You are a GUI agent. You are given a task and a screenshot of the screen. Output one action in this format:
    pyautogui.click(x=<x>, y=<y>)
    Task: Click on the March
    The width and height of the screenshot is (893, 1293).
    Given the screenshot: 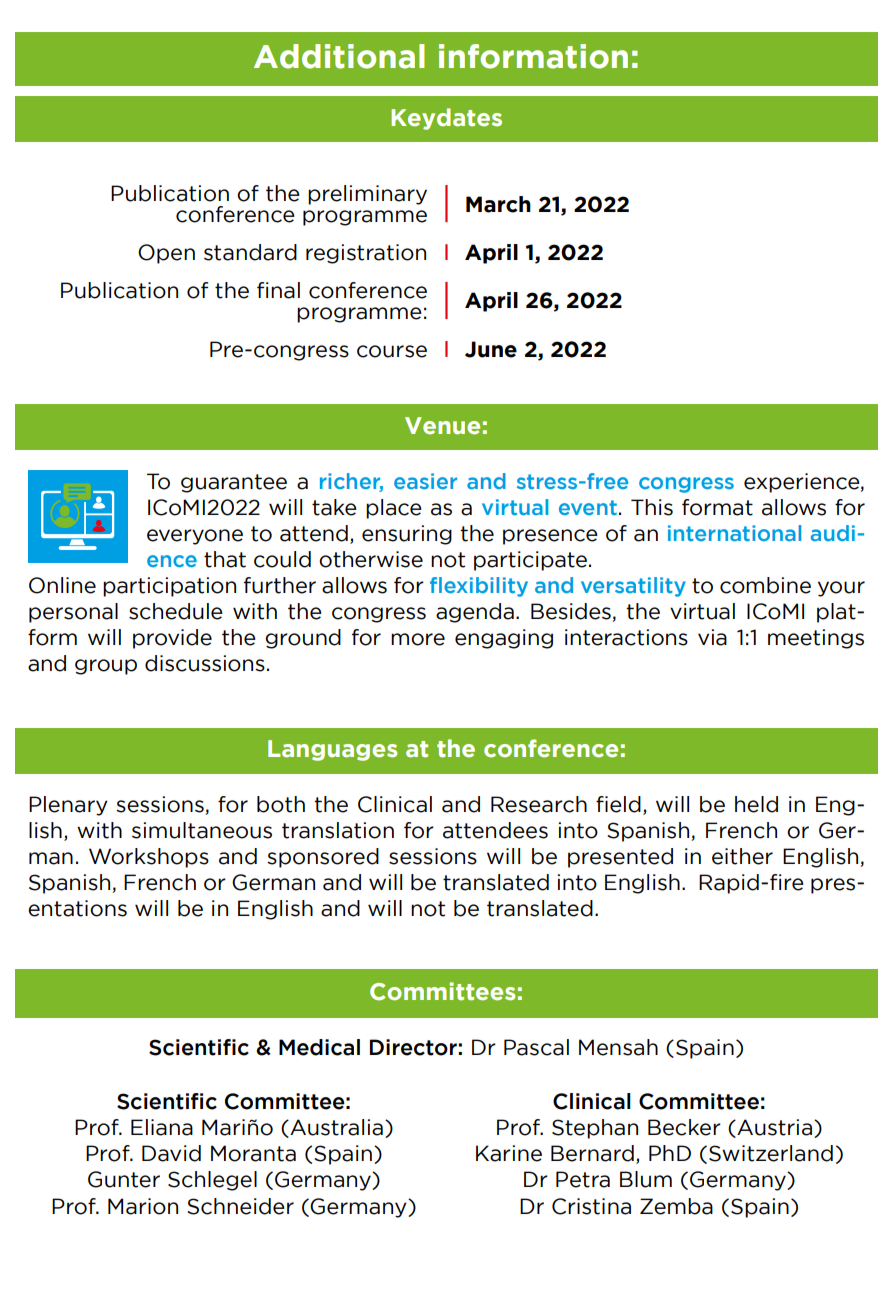 What is the action you would take?
    pyautogui.click(x=498, y=204)
